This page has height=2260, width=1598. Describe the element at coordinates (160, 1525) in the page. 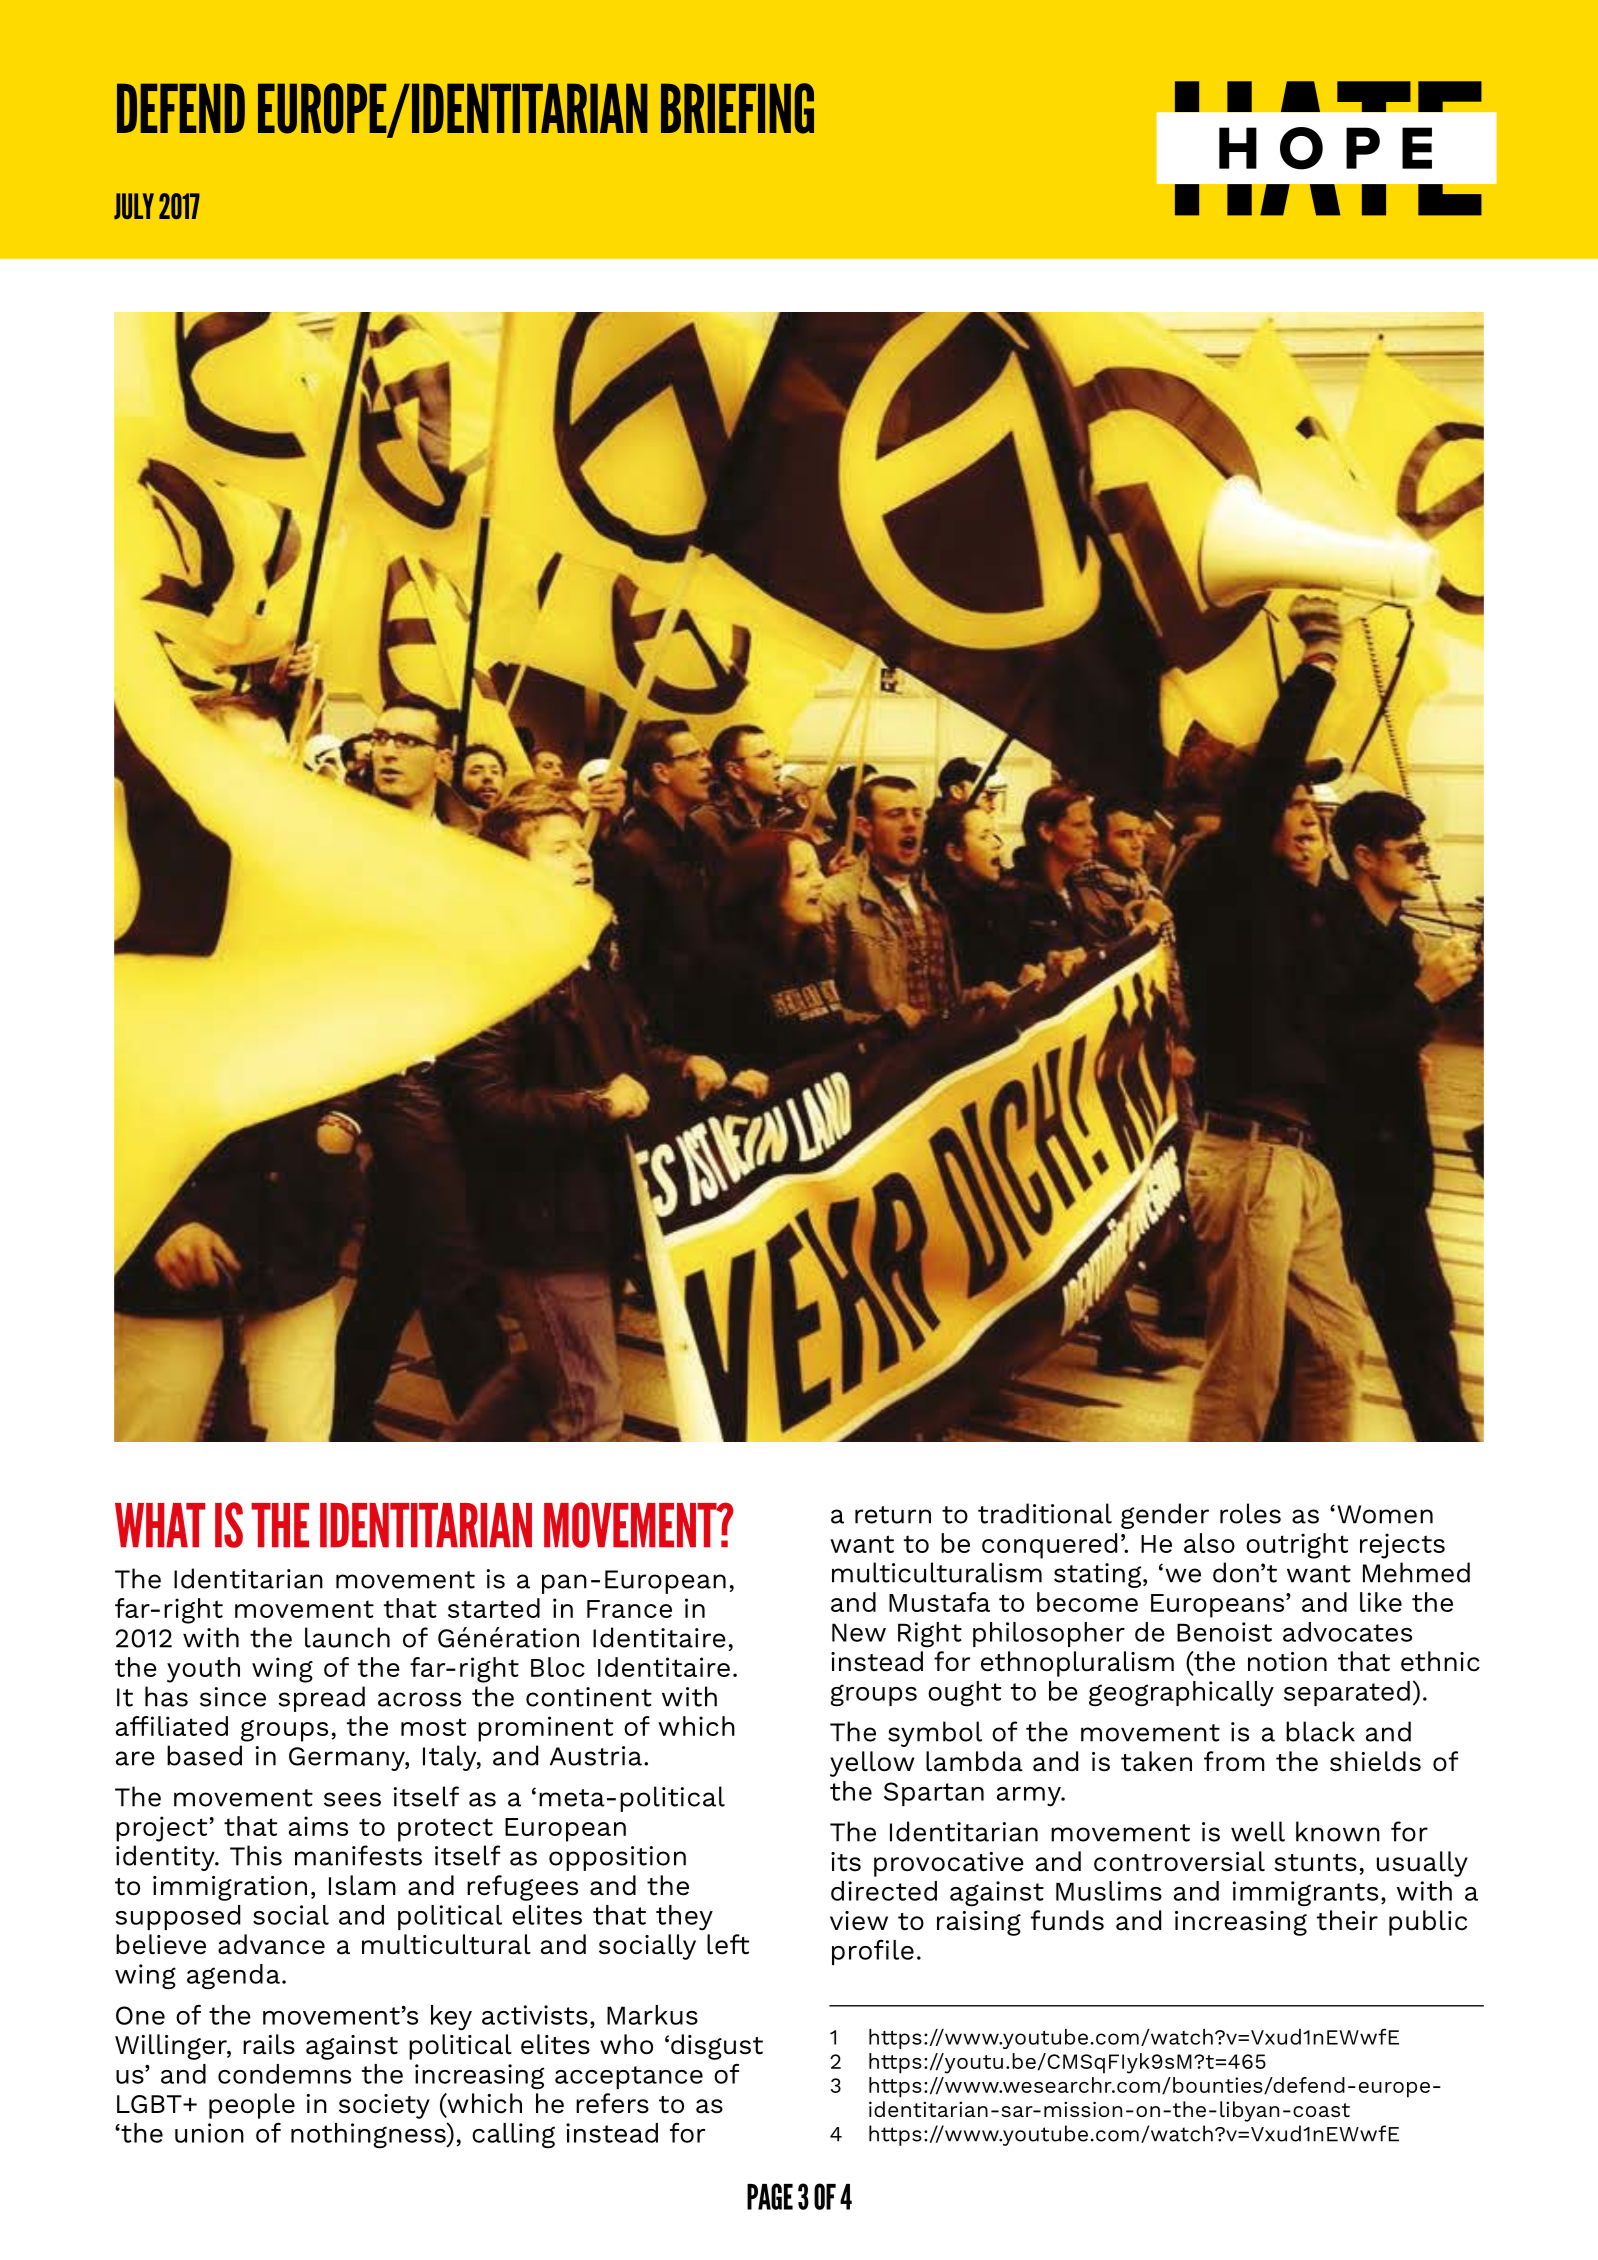

I see `What` at that location.
